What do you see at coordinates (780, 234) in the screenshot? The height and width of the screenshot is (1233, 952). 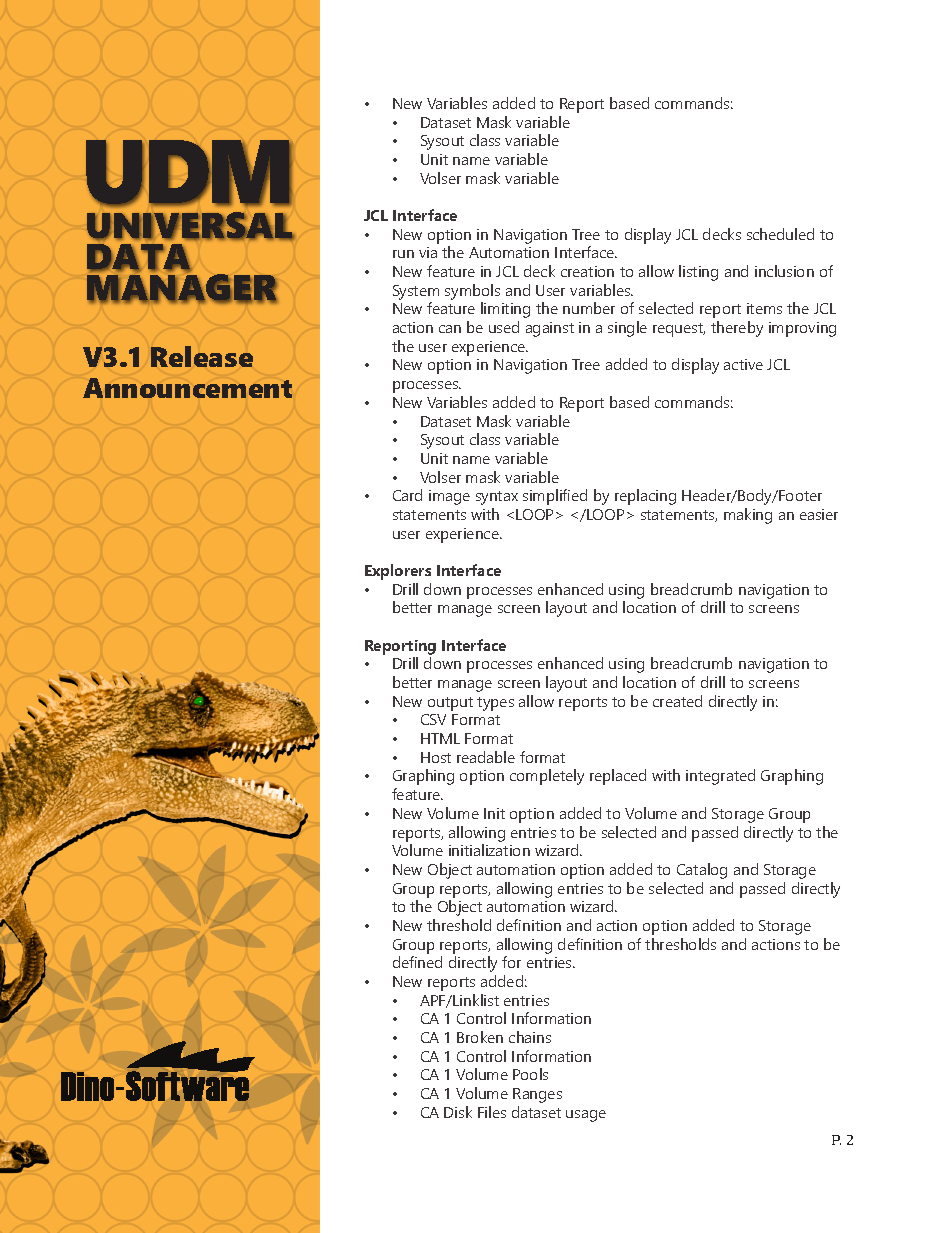 I see `scheduled` at bounding box center [780, 234].
